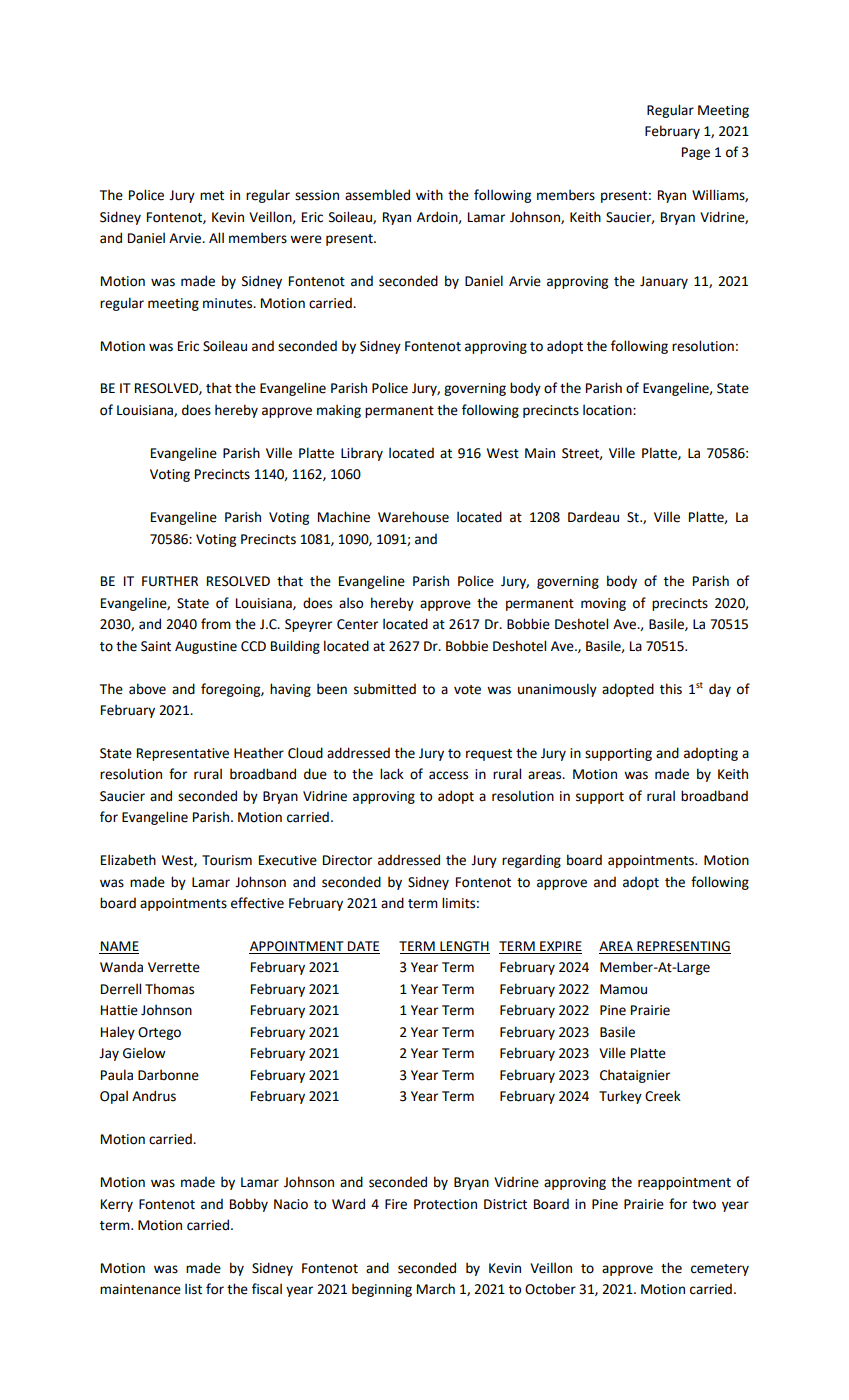 Image resolution: width=849 pixels, height=1400 pixels. Describe the element at coordinates (413, 517) in the screenshot. I see `Warehouse` at that location.
